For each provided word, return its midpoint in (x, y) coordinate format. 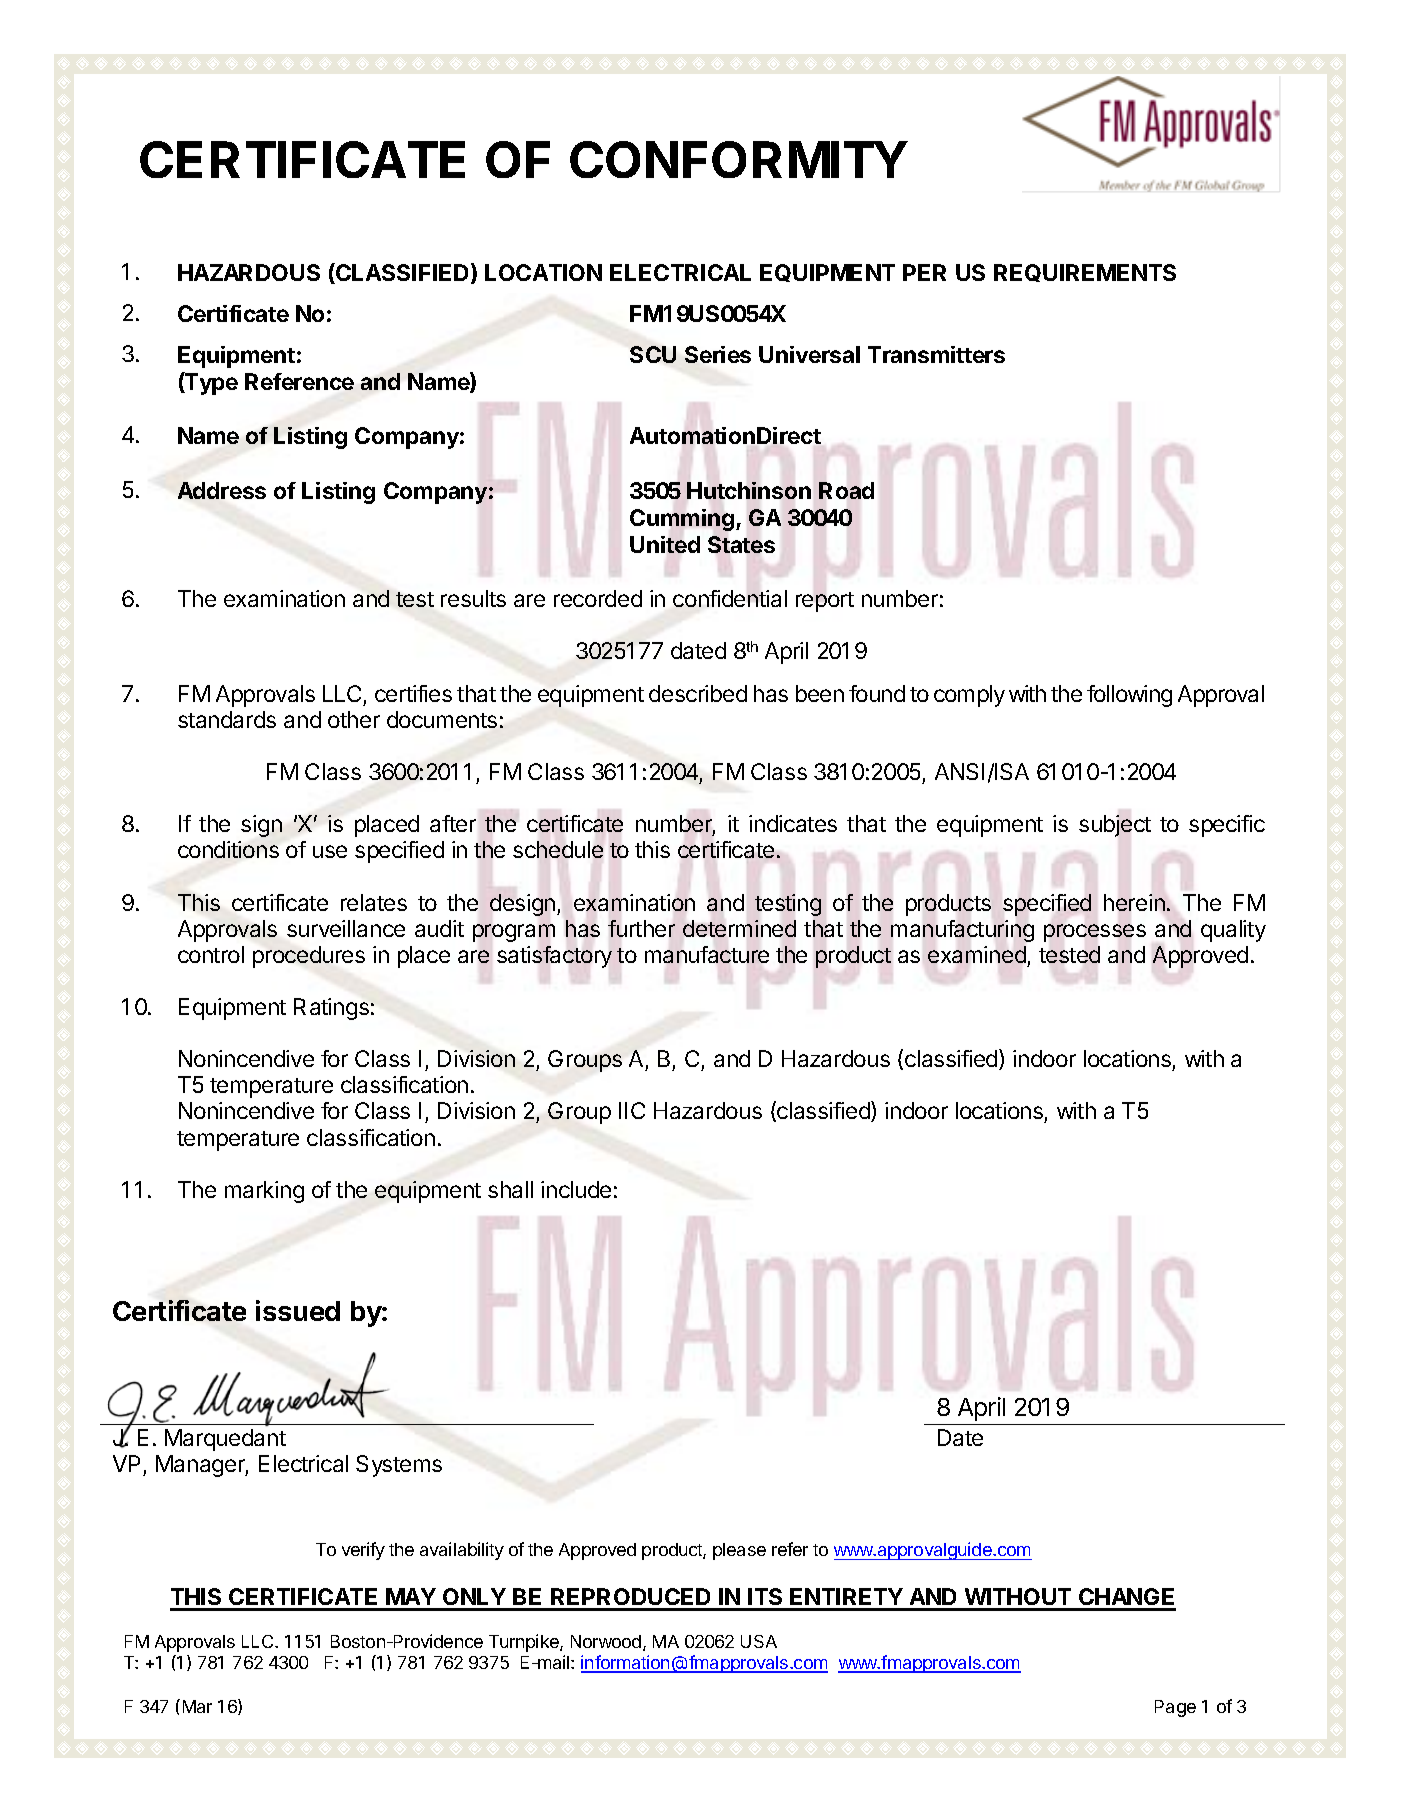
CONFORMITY (739, 159)
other (354, 719)
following (1129, 696)
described (698, 693)
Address (222, 490)
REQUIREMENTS (1085, 273)
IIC (632, 1110)
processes (1095, 933)
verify (363, 1551)
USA (759, 1641)
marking (264, 1192)
